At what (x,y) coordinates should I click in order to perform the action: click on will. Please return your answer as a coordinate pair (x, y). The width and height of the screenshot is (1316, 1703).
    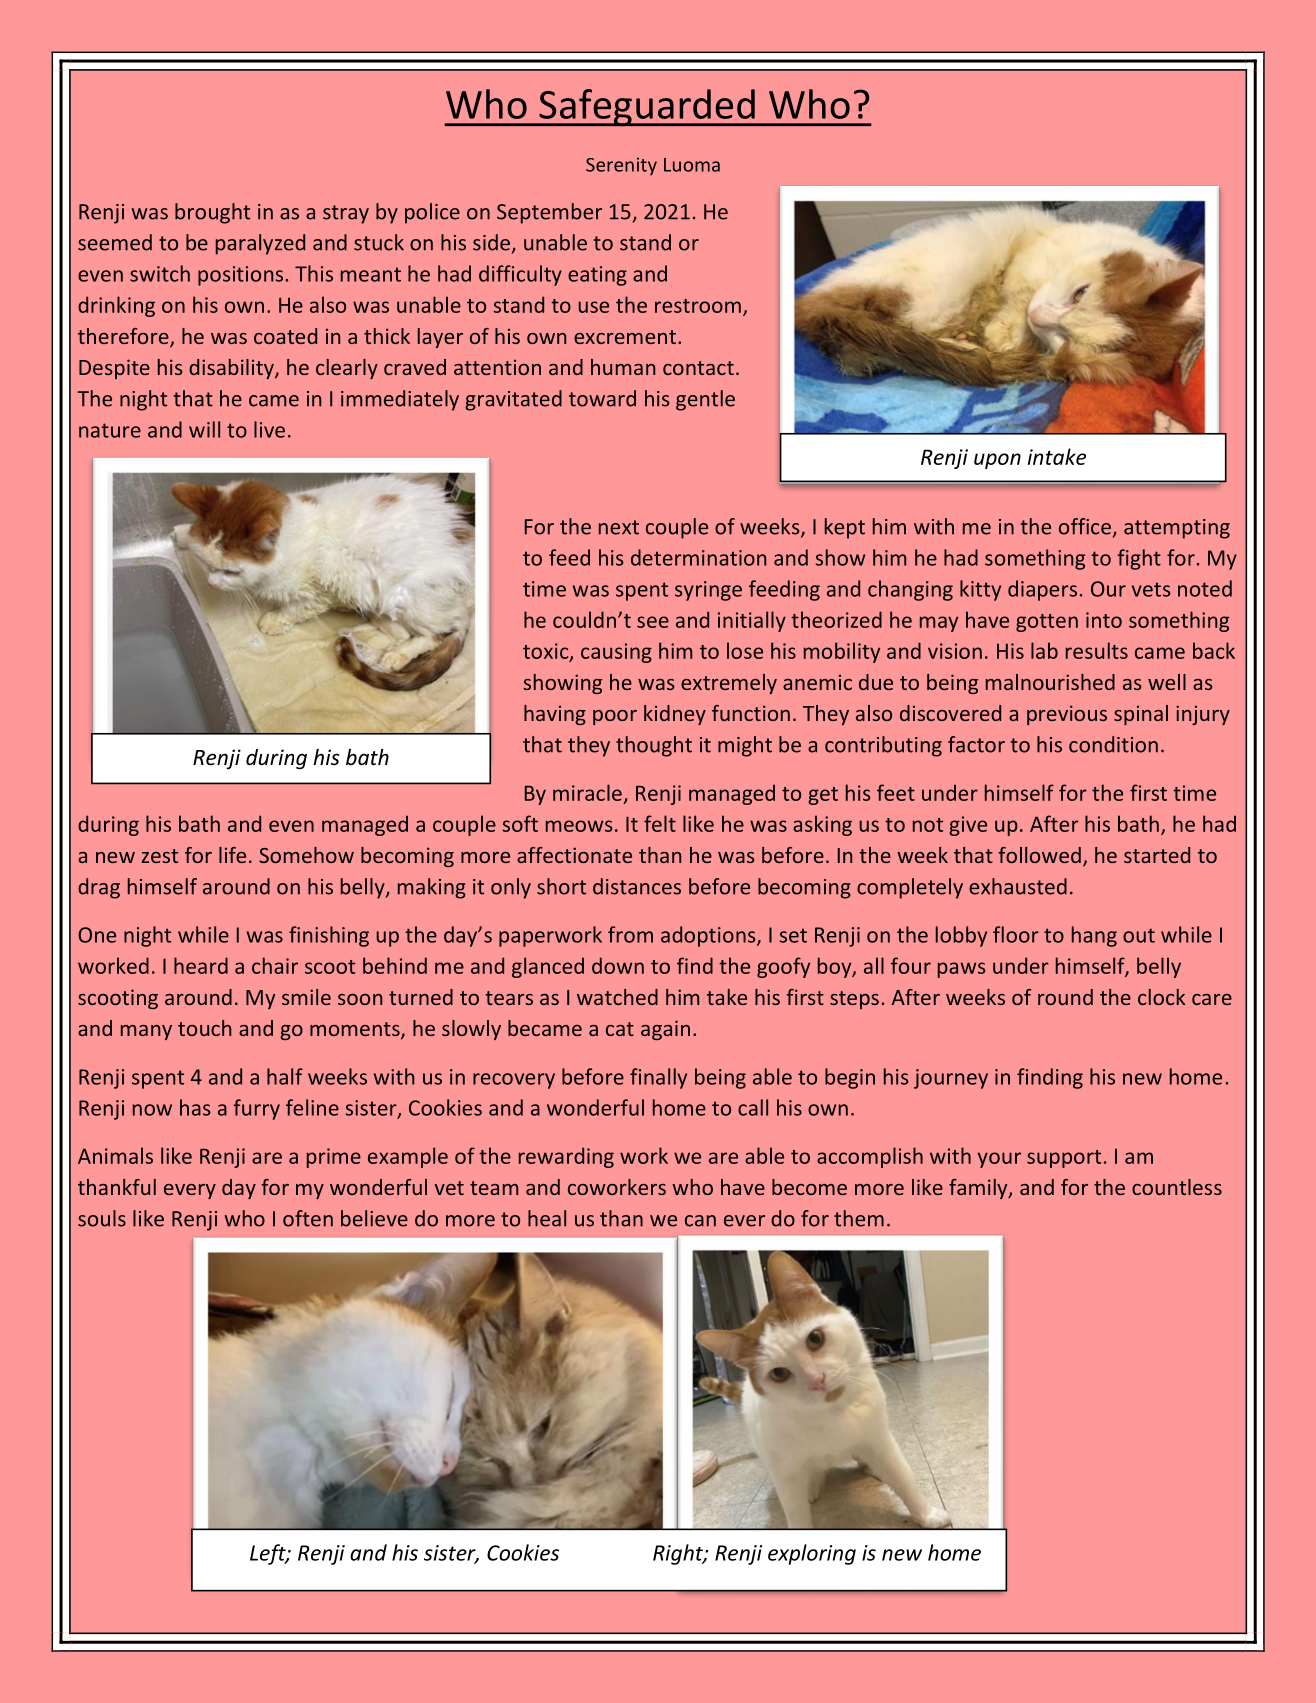
    Looking at the image, I should click on (204, 429).
